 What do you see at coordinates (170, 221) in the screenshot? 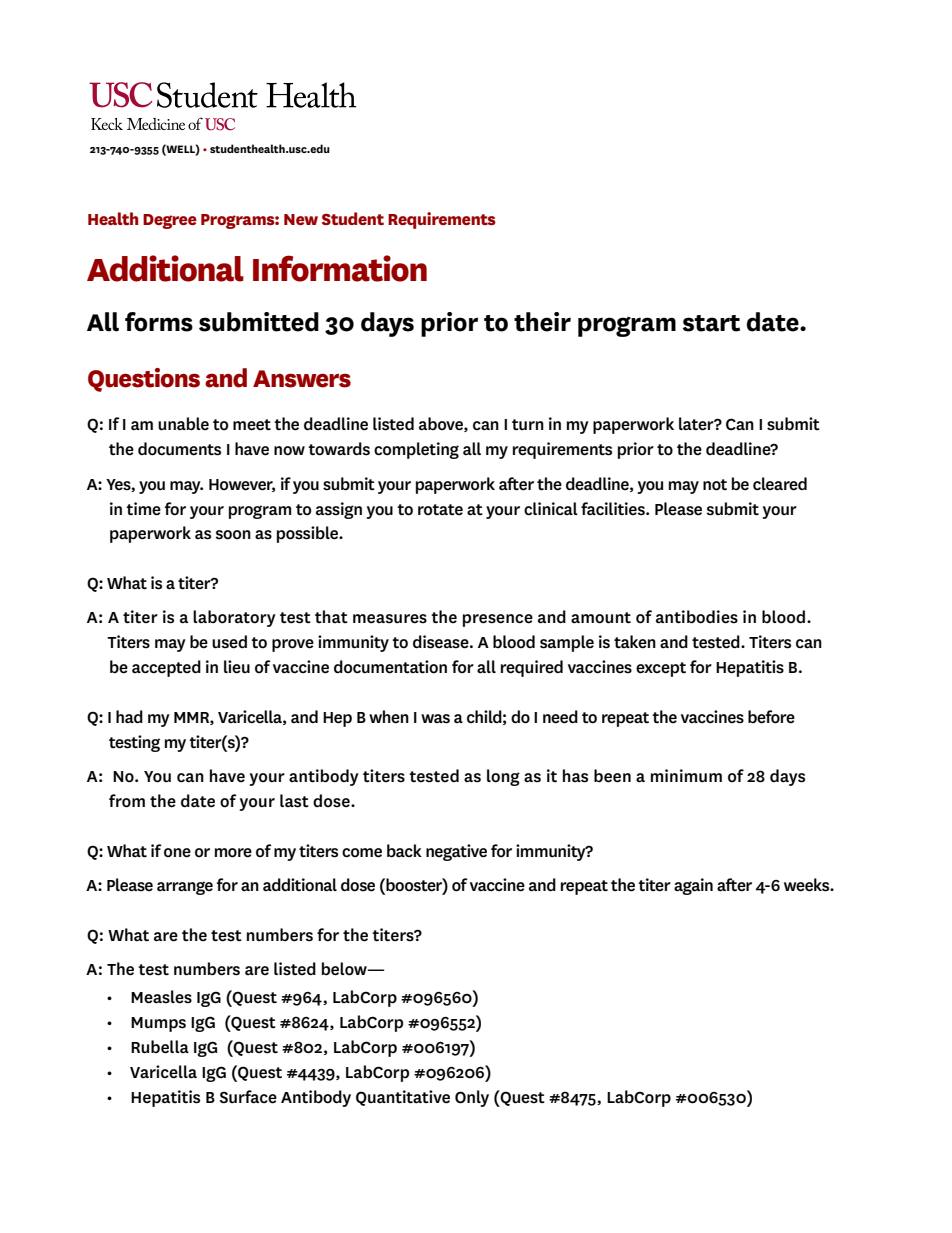
I see `Degree` at bounding box center [170, 221].
